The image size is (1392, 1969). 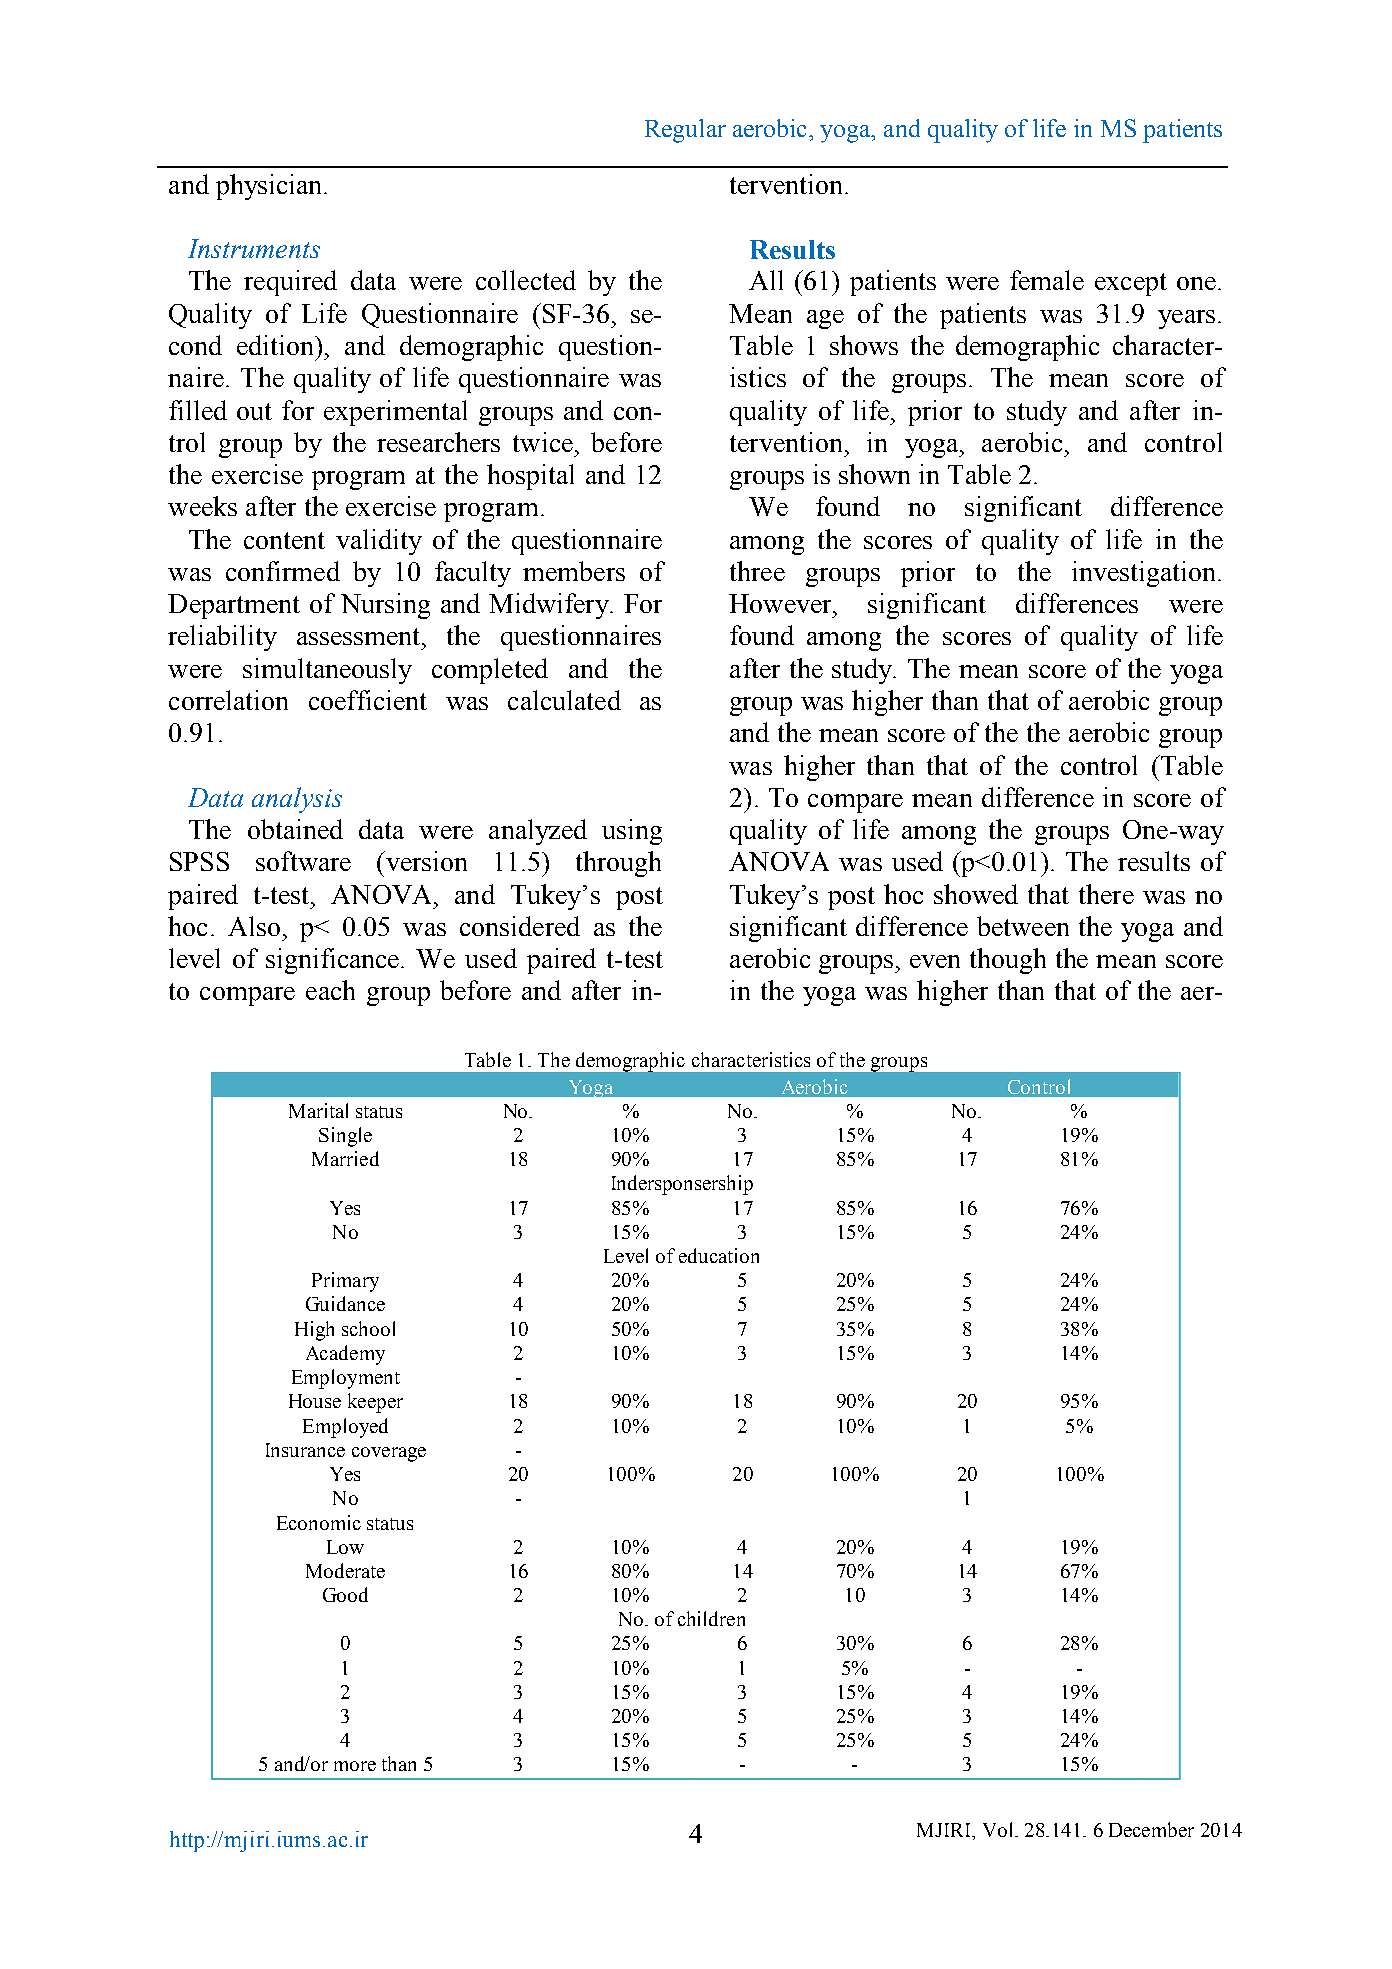 I want to click on Regular, so click(x=685, y=131).
